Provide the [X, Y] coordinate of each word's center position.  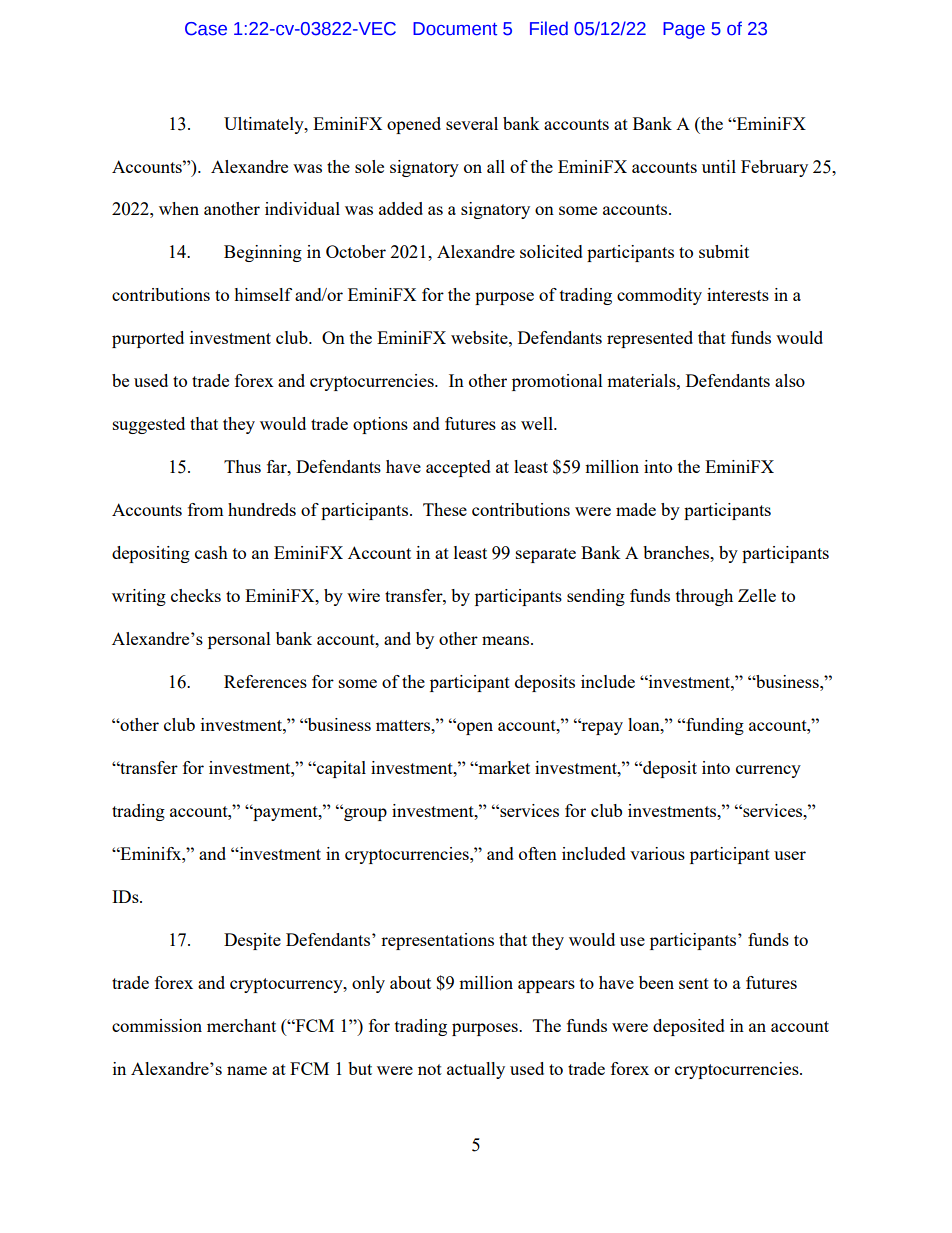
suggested [149, 425]
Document [455, 29]
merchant [241, 1025]
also [790, 380]
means [507, 640]
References [265, 681]
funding [714, 726]
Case [206, 29]
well [538, 423]
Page [684, 30]
